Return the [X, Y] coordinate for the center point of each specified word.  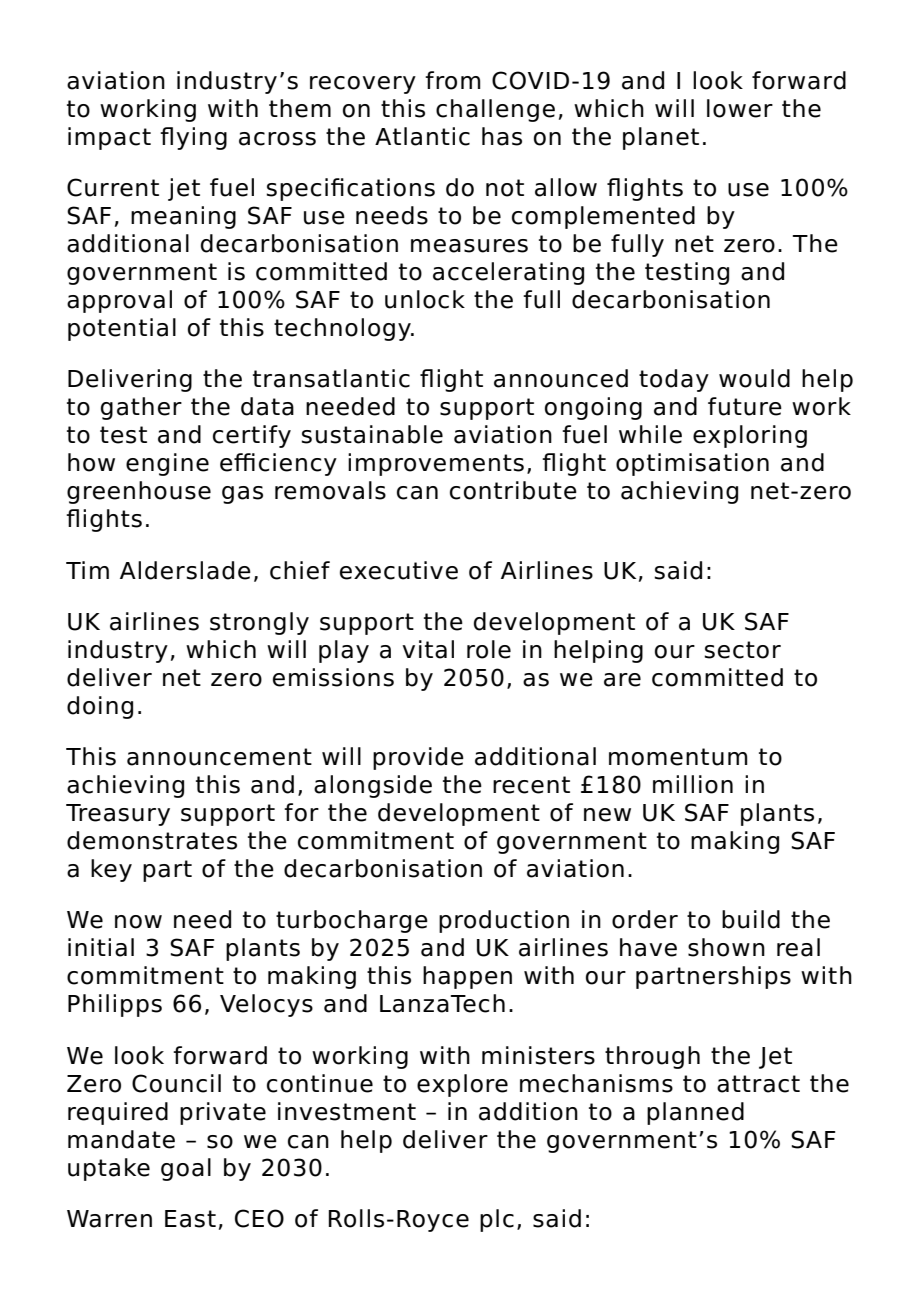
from [453, 80]
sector [742, 650]
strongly [259, 623]
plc [497, 1220]
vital [428, 649]
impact [109, 138]
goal [186, 1169]
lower [740, 108]
